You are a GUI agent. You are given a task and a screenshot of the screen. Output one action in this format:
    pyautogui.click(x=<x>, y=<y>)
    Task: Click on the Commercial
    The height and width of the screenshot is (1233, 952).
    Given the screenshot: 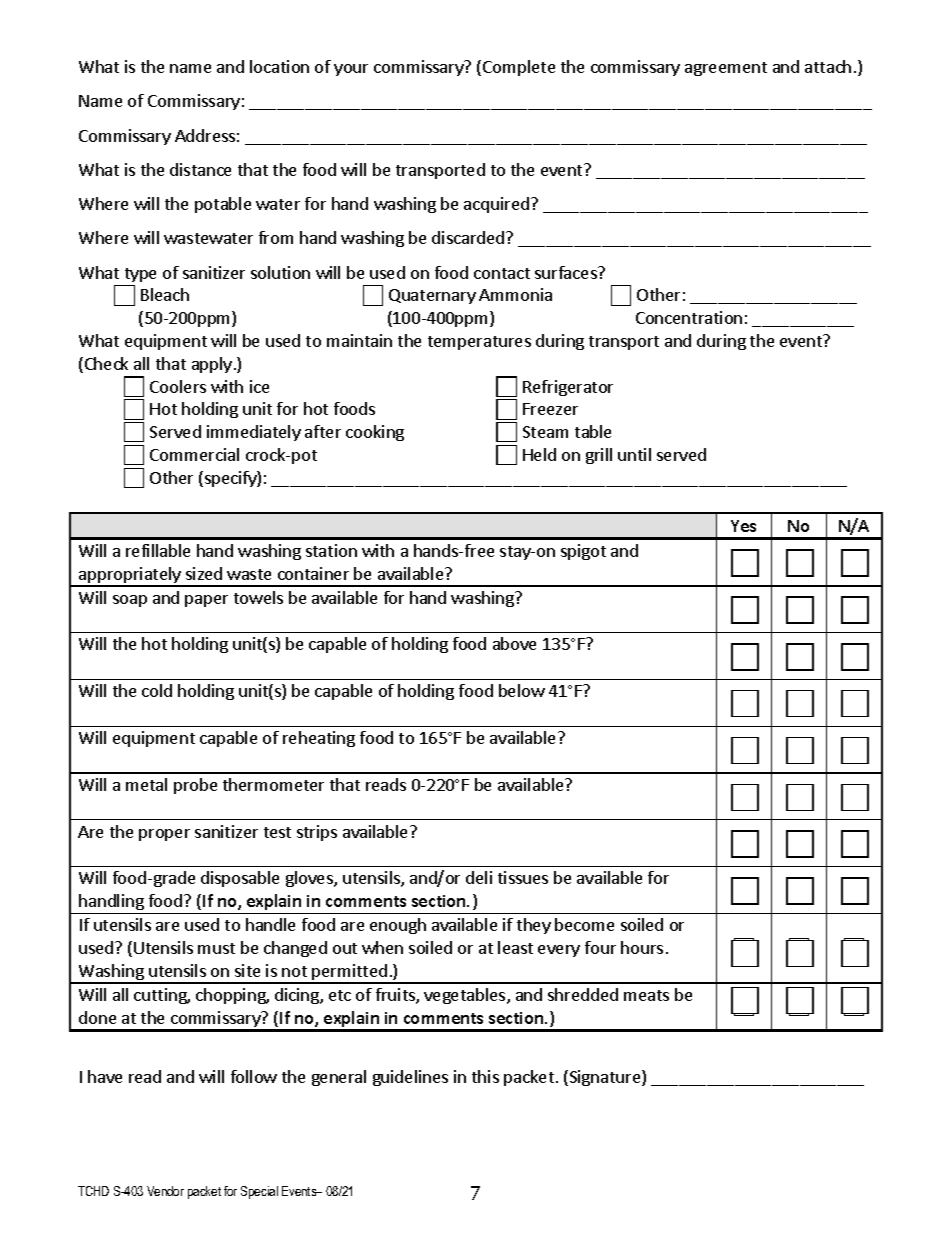 What is the action you would take?
    pyautogui.click(x=194, y=454)
